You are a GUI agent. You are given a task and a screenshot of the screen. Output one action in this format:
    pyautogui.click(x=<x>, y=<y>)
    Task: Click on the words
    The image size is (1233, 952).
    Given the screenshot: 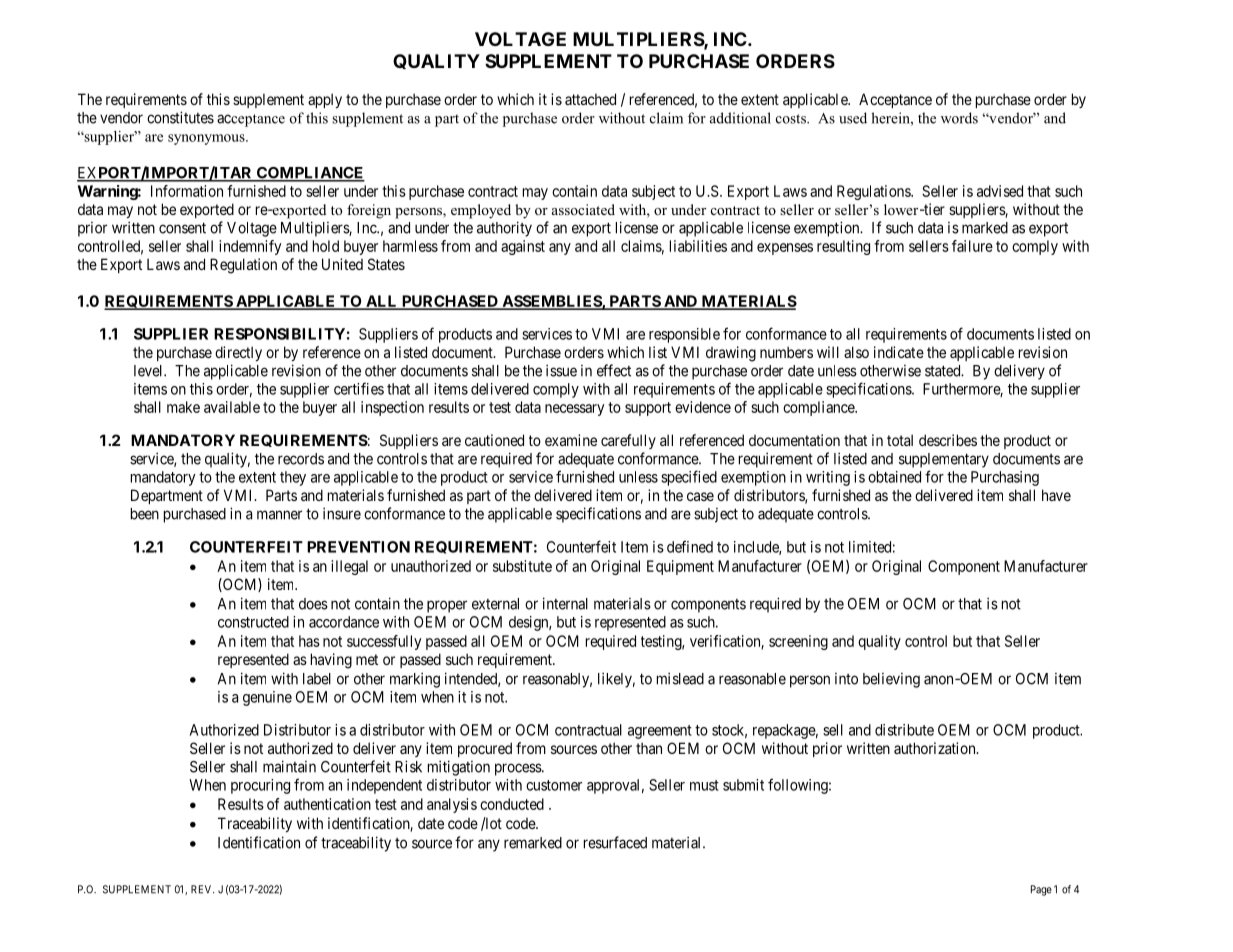 What is the action you would take?
    pyautogui.click(x=959, y=118)
